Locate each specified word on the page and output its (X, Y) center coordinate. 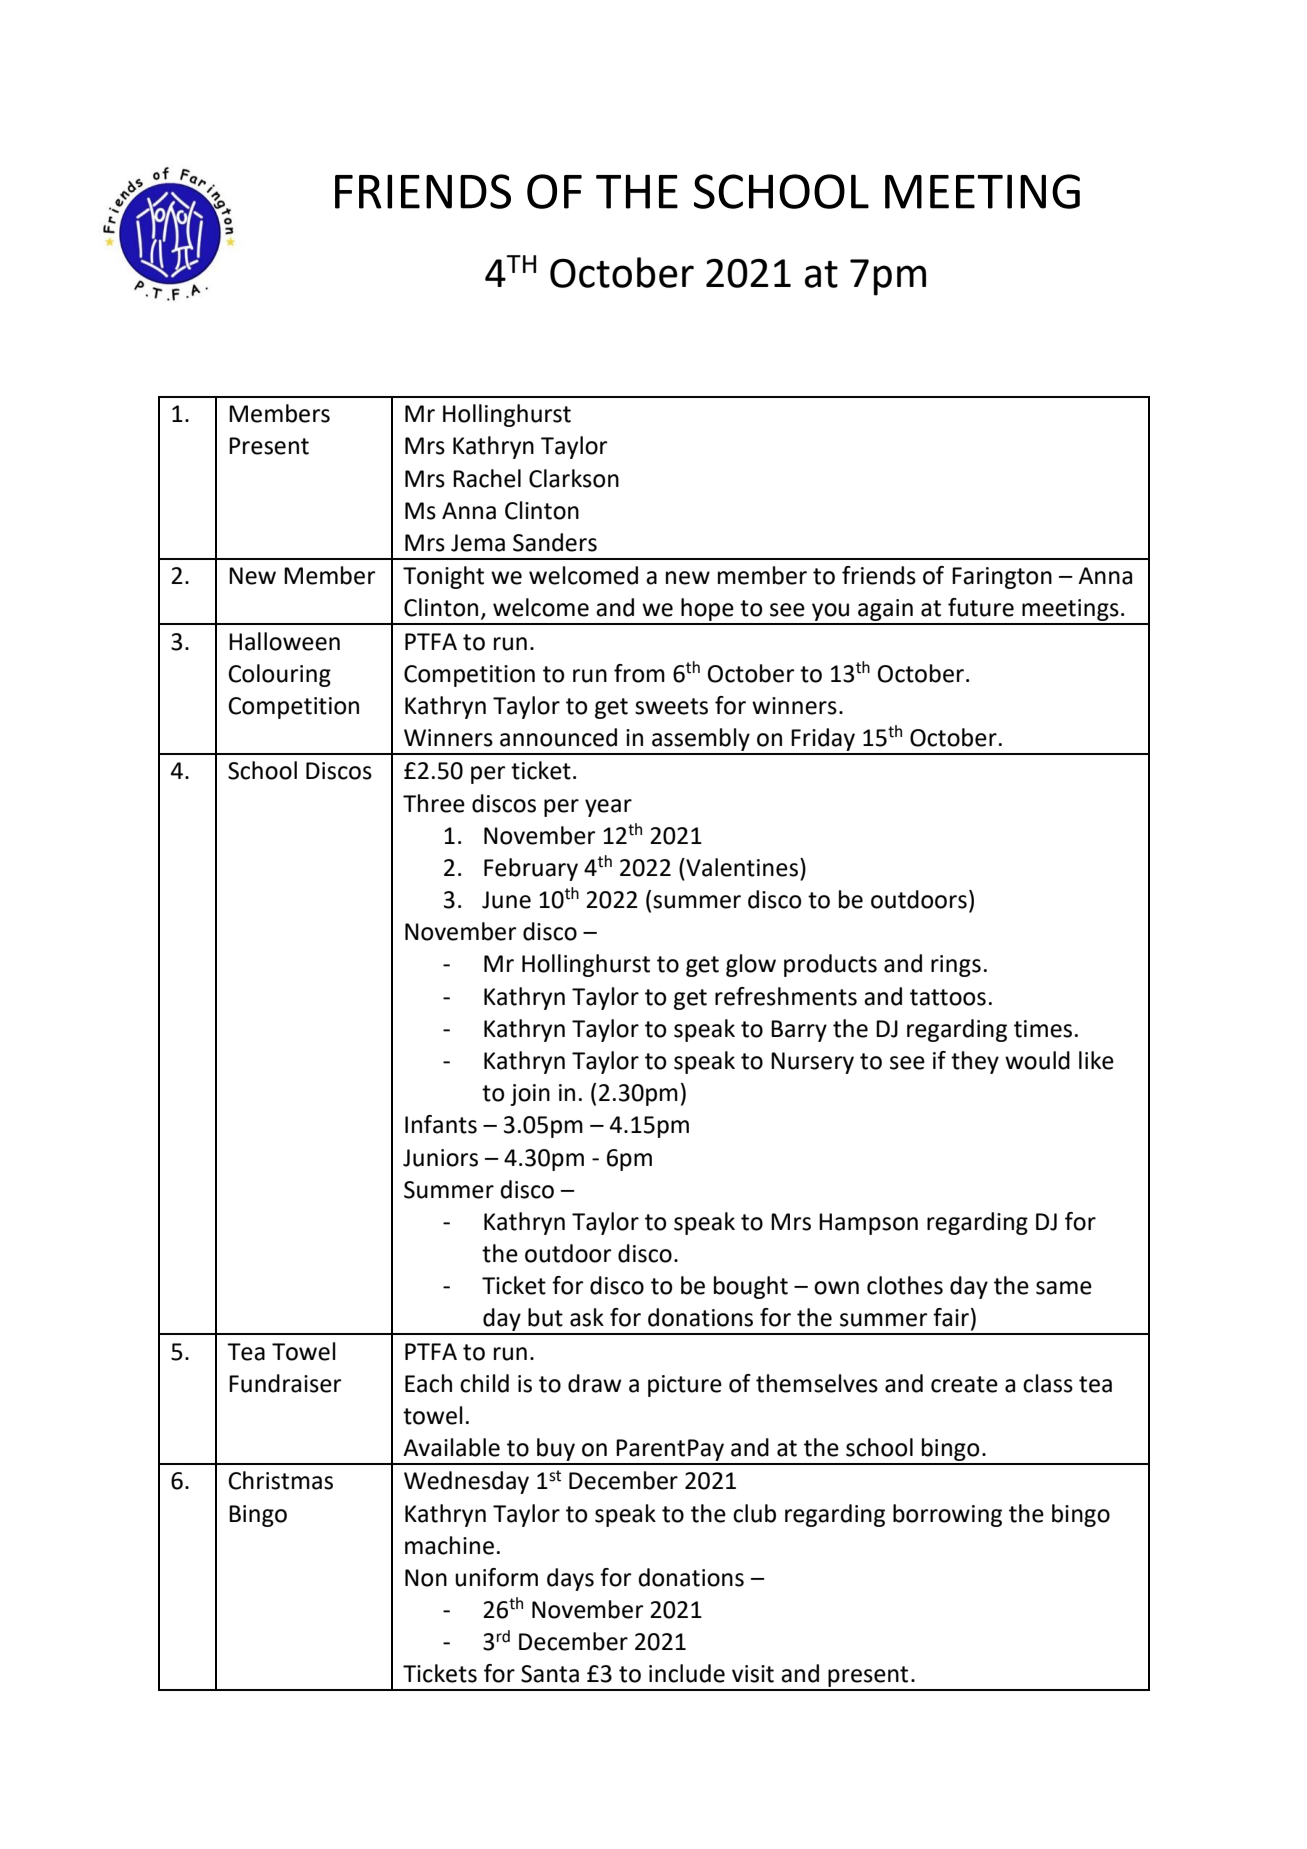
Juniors (440, 1158)
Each (428, 1383)
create (964, 1384)
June (506, 900)
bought (751, 1287)
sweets (671, 706)
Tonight (443, 577)
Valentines (741, 867)
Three (434, 803)
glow (751, 965)
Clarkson (574, 478)
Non (426, 1578)
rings (956, 966)
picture (685, 1386)
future (981, 607)
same (1064, 1288)
